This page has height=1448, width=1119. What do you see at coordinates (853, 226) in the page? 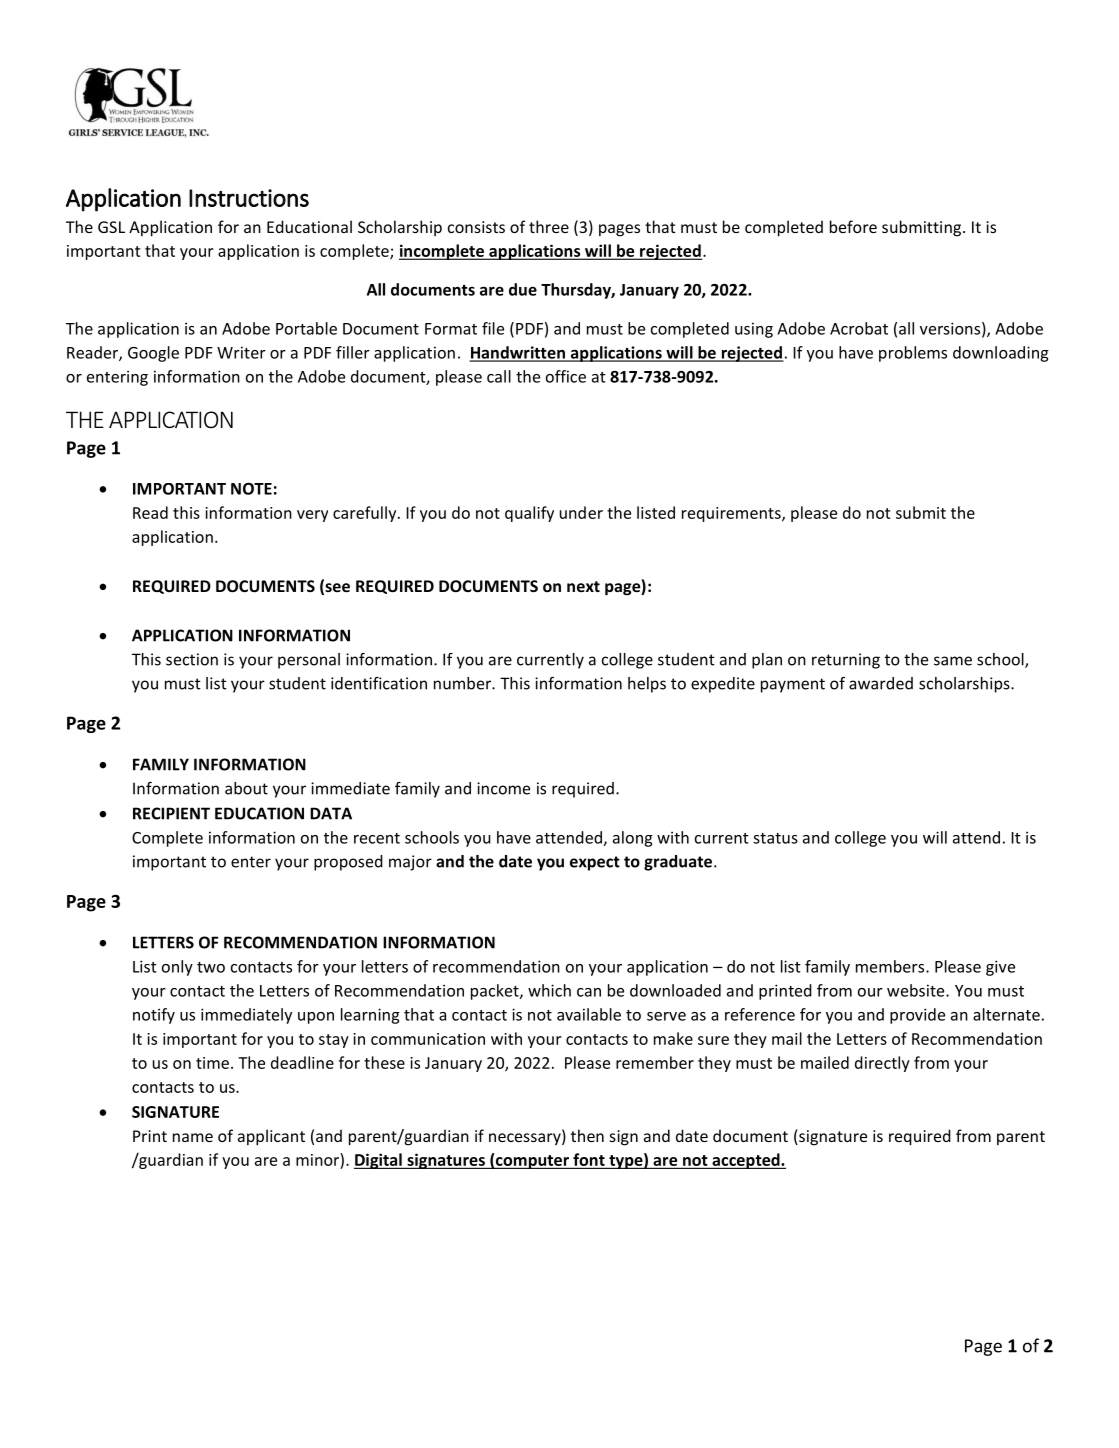
I see `before` at bounding box center [853, 226].
